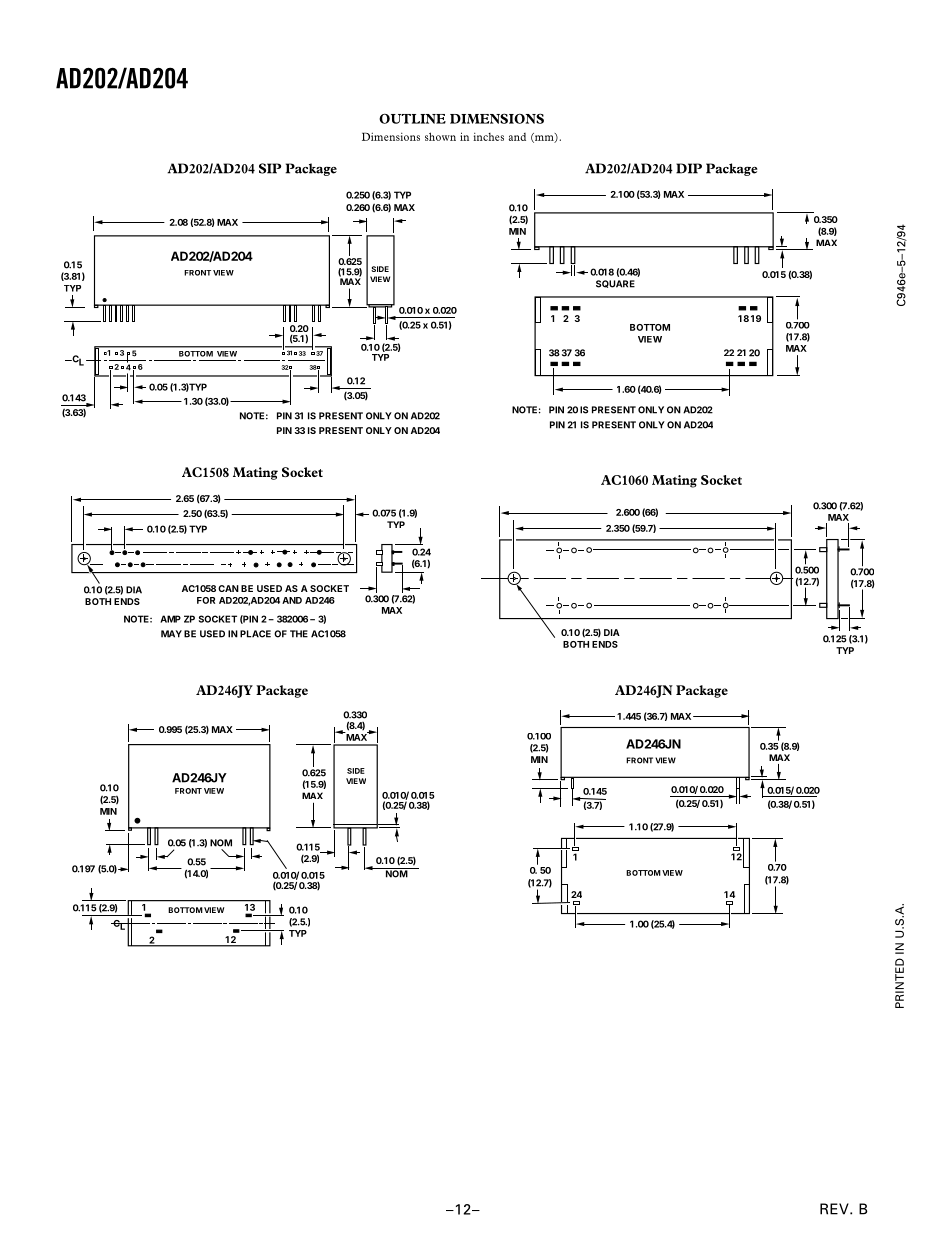 The height and width of the screenshot is (1233, 952). Describe the element at coordinates (615, 284) in the screenshot. I see `SQUARE` at that location.
